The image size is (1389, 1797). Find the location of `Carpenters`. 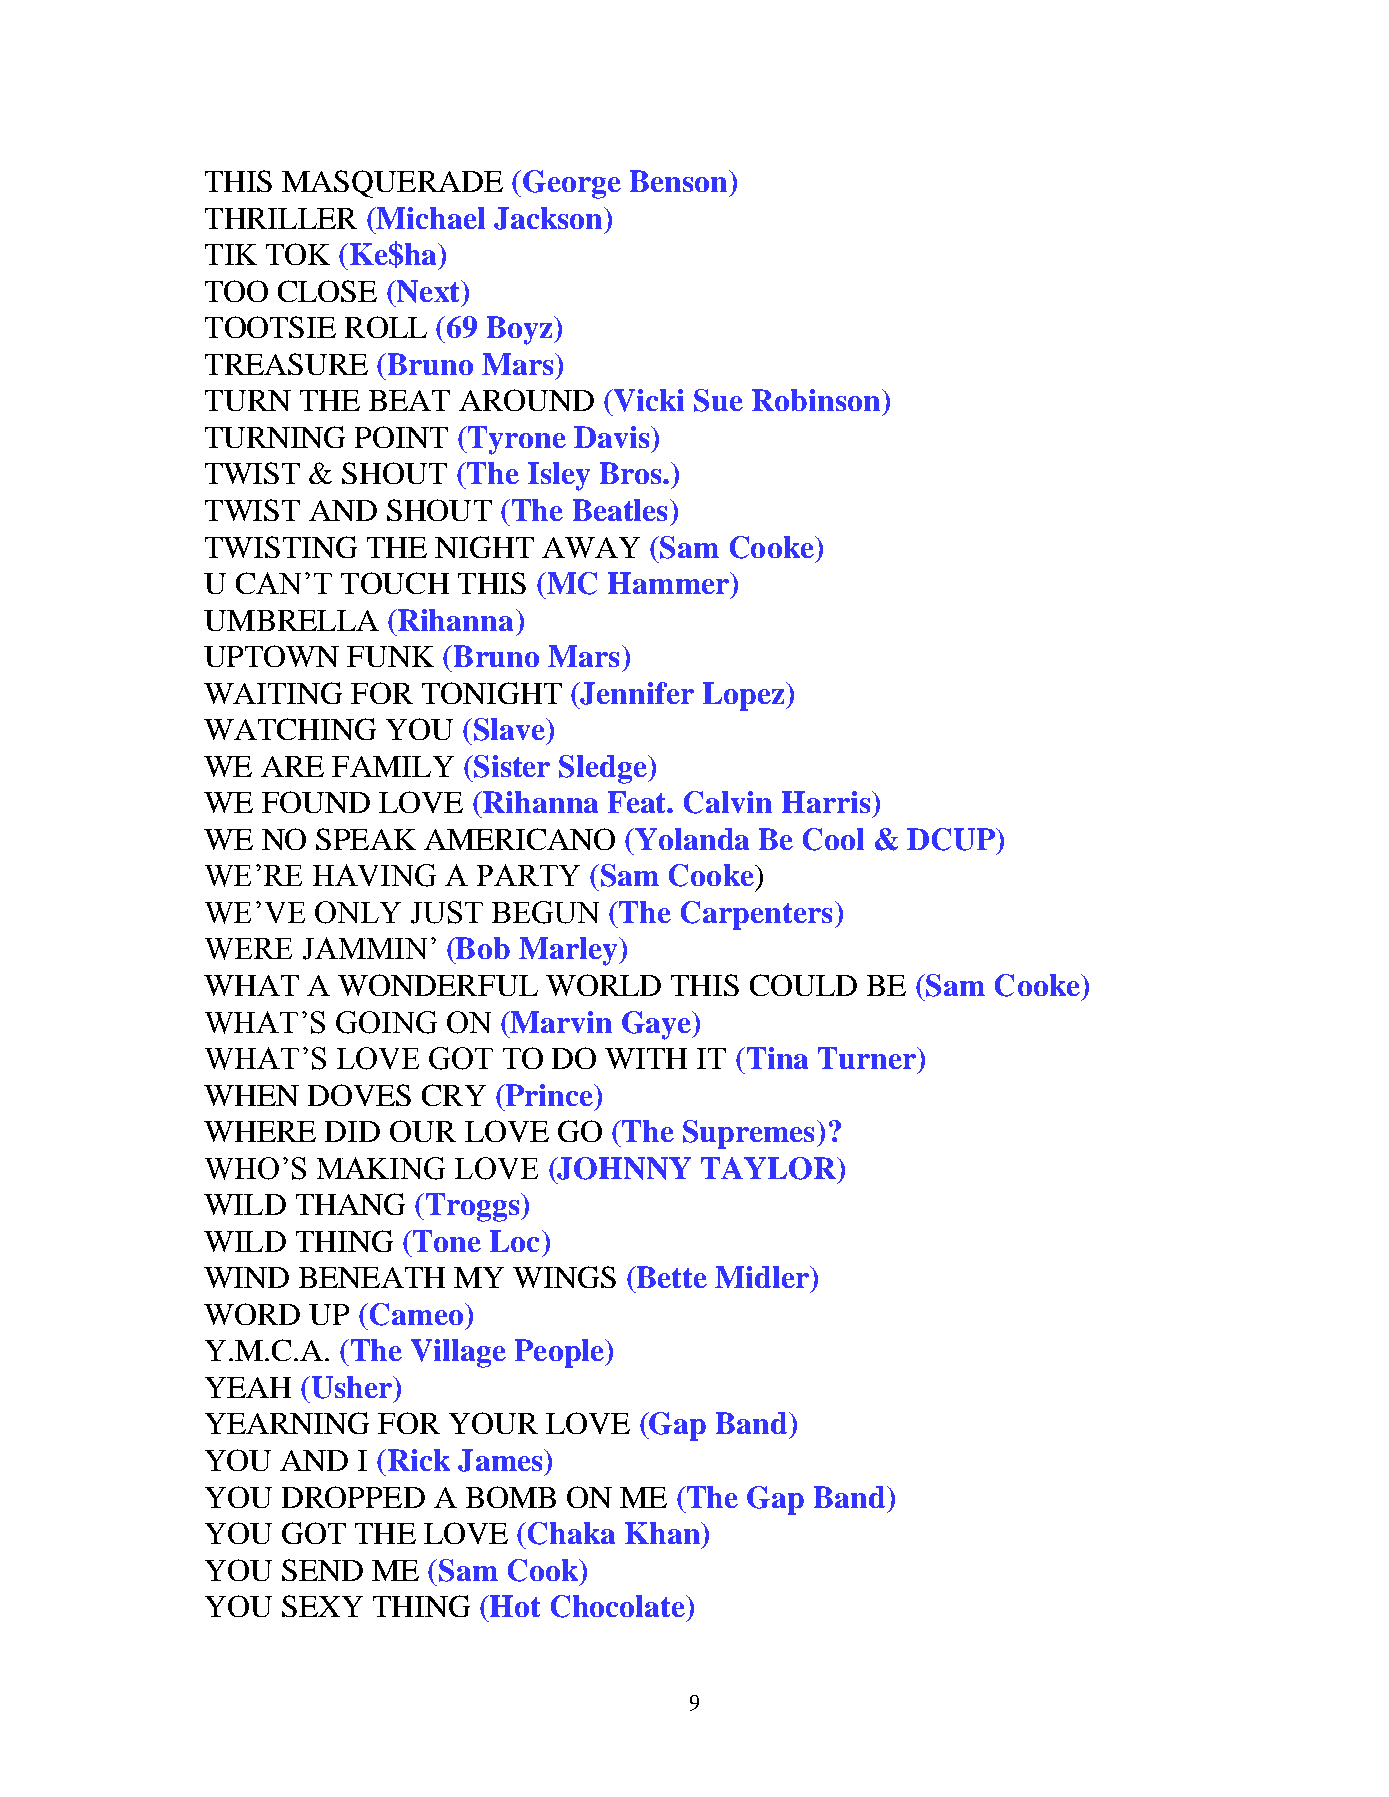

Carpenters is located at coordinates (756, 915).
